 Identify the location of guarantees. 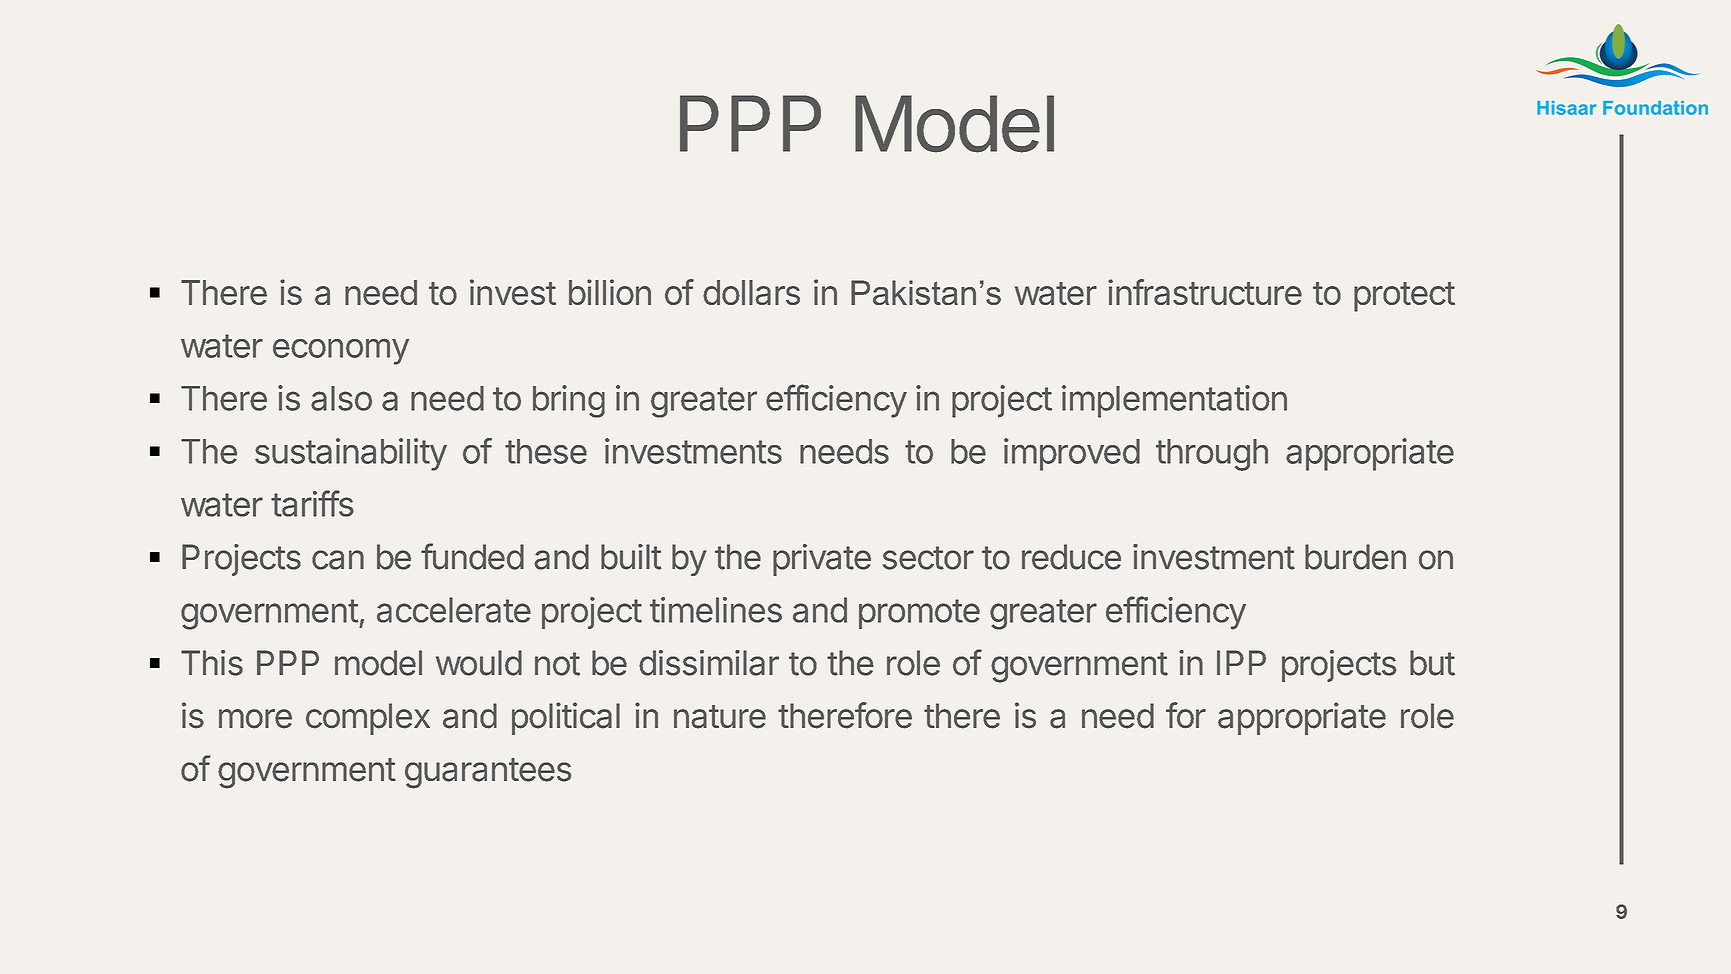
(488, 773).
